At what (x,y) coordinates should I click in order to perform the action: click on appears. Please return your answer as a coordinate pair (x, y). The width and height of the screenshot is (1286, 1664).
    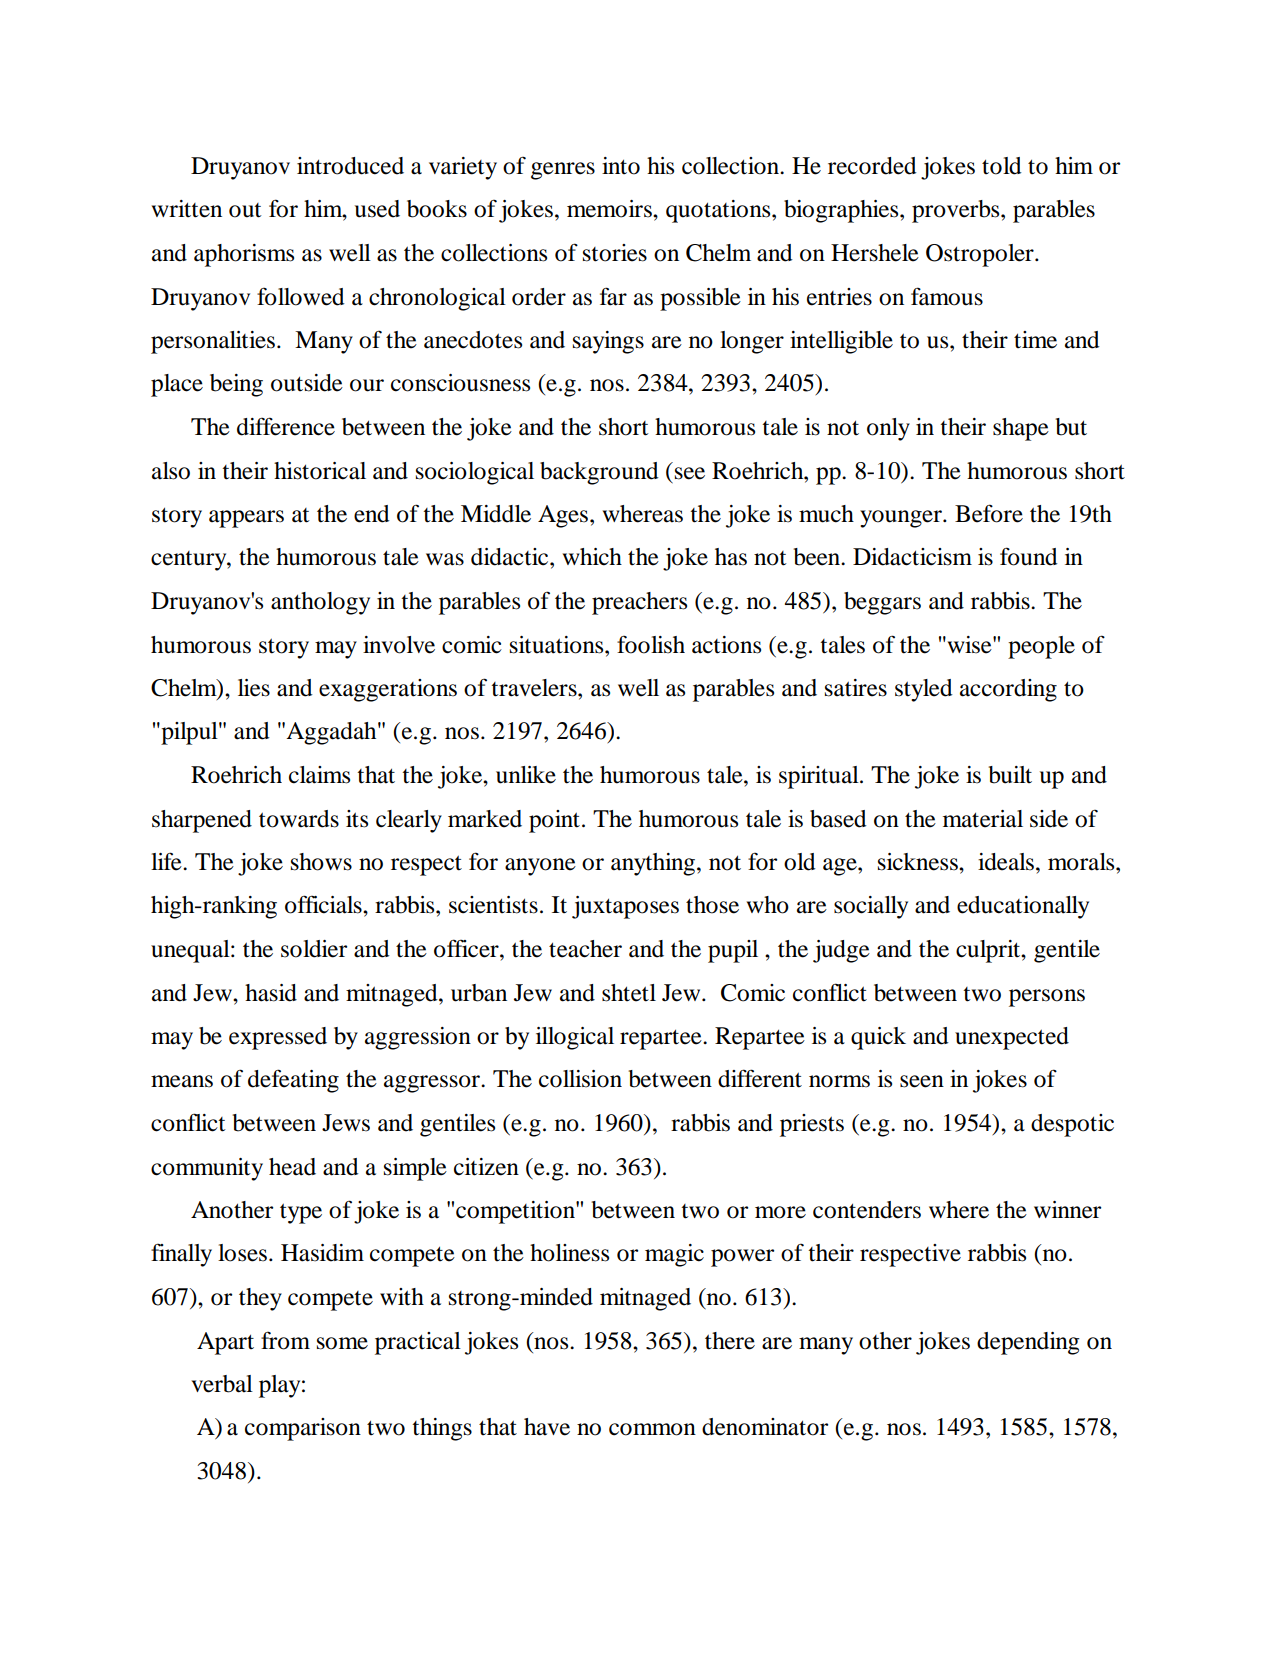
    Looking at the image, I should click on (246, 519).
